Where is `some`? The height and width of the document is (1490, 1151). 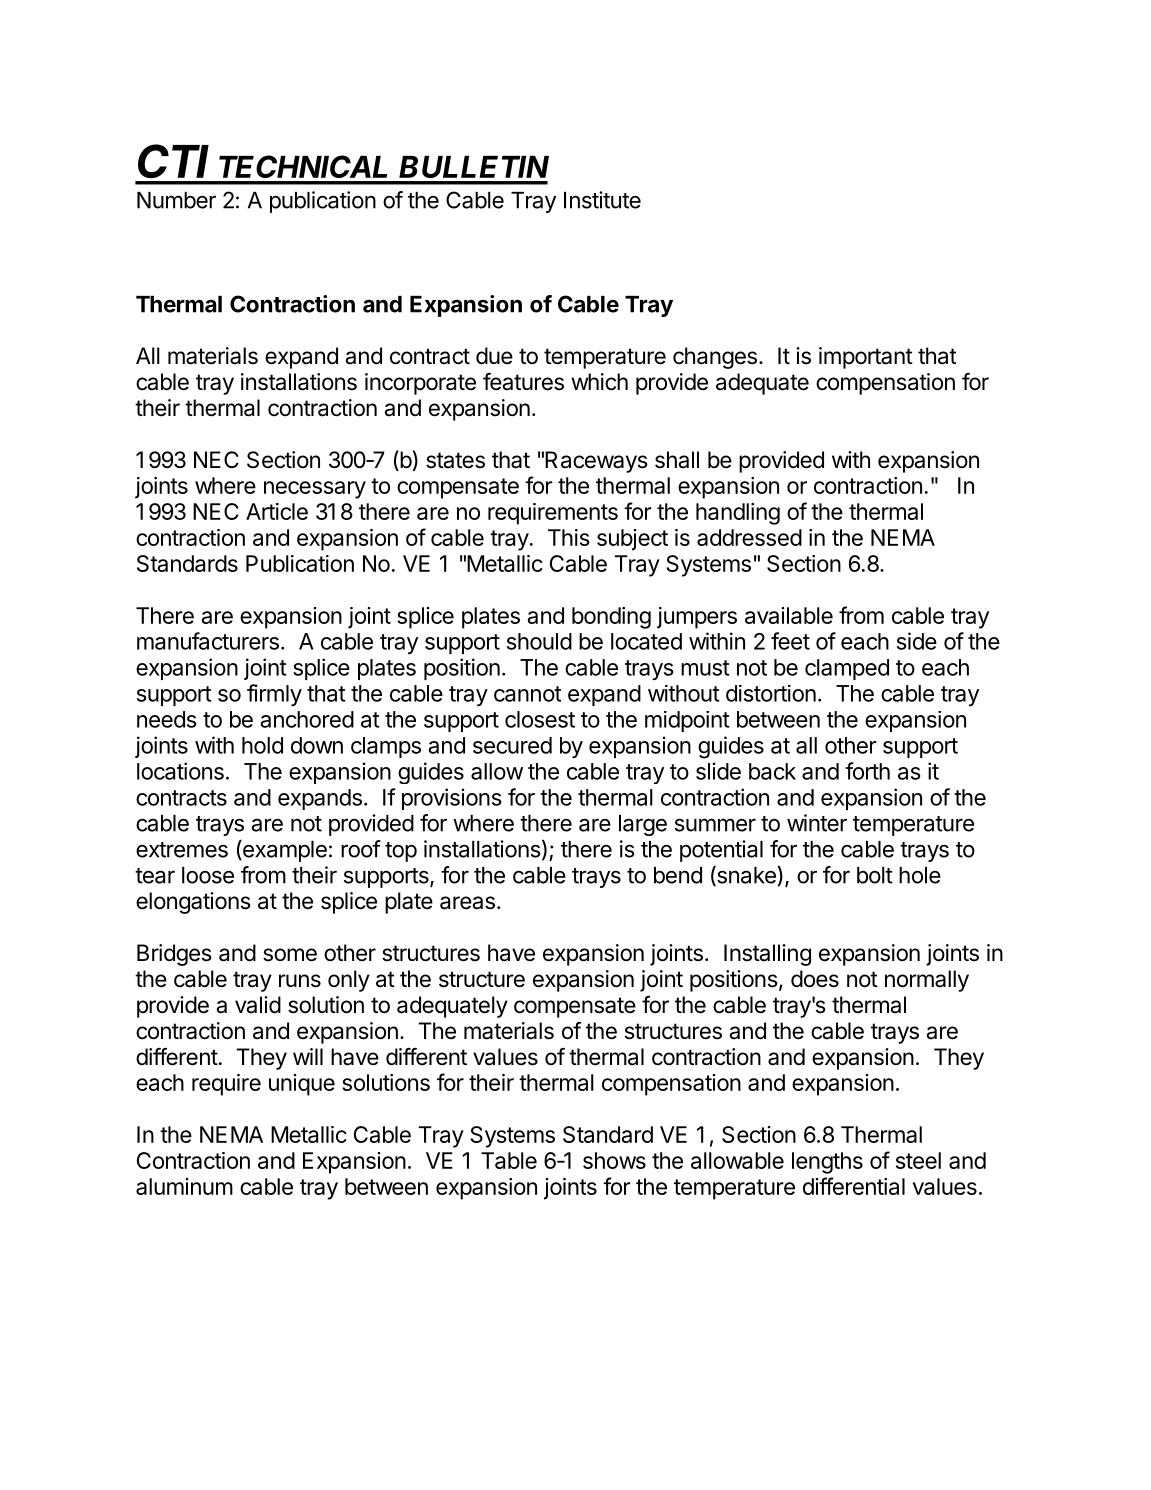 some is located at coordinates (290, 955).
